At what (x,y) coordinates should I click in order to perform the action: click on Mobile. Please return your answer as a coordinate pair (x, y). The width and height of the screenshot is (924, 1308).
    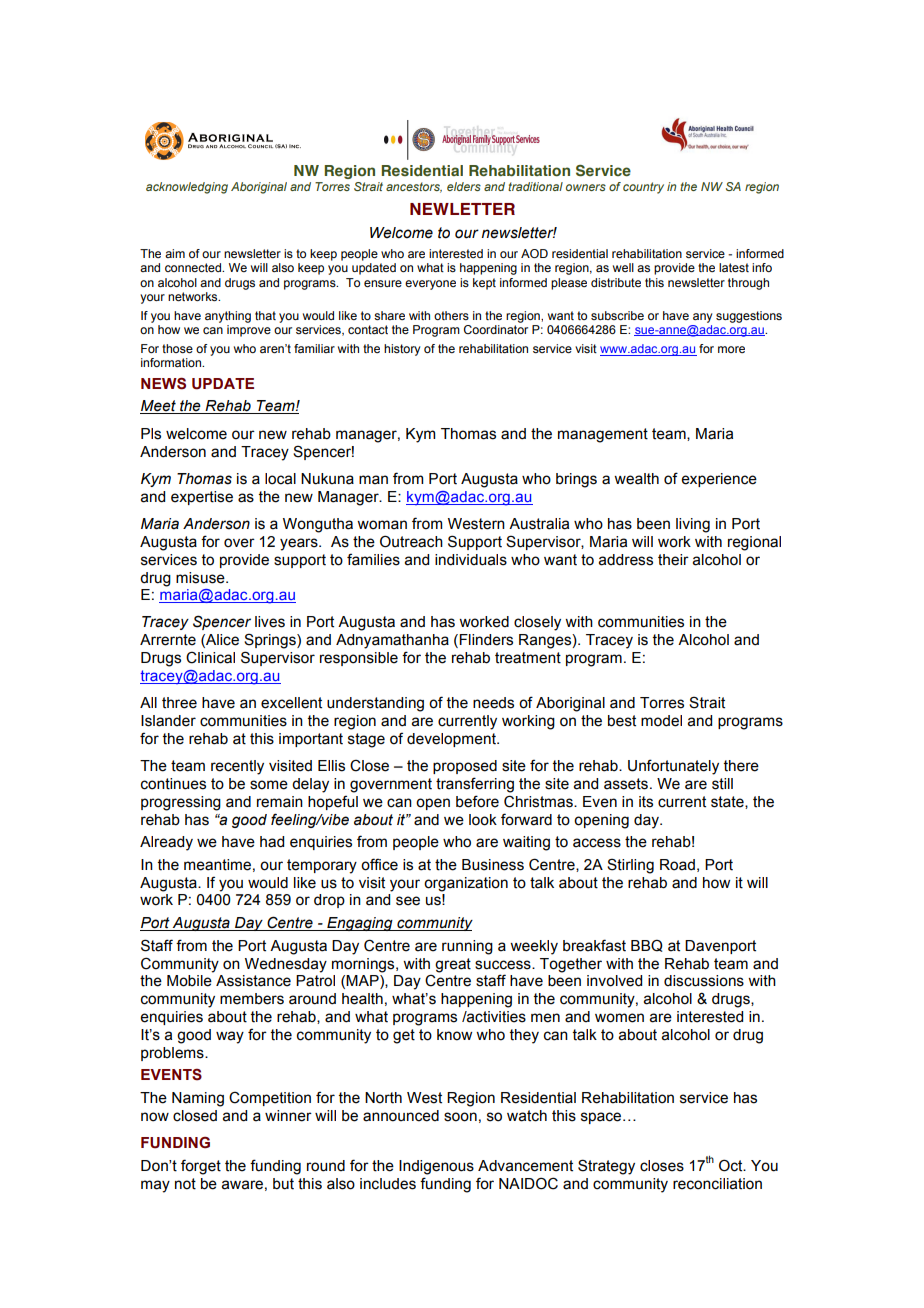
    Looking at the image, I should click on (189, 981).
